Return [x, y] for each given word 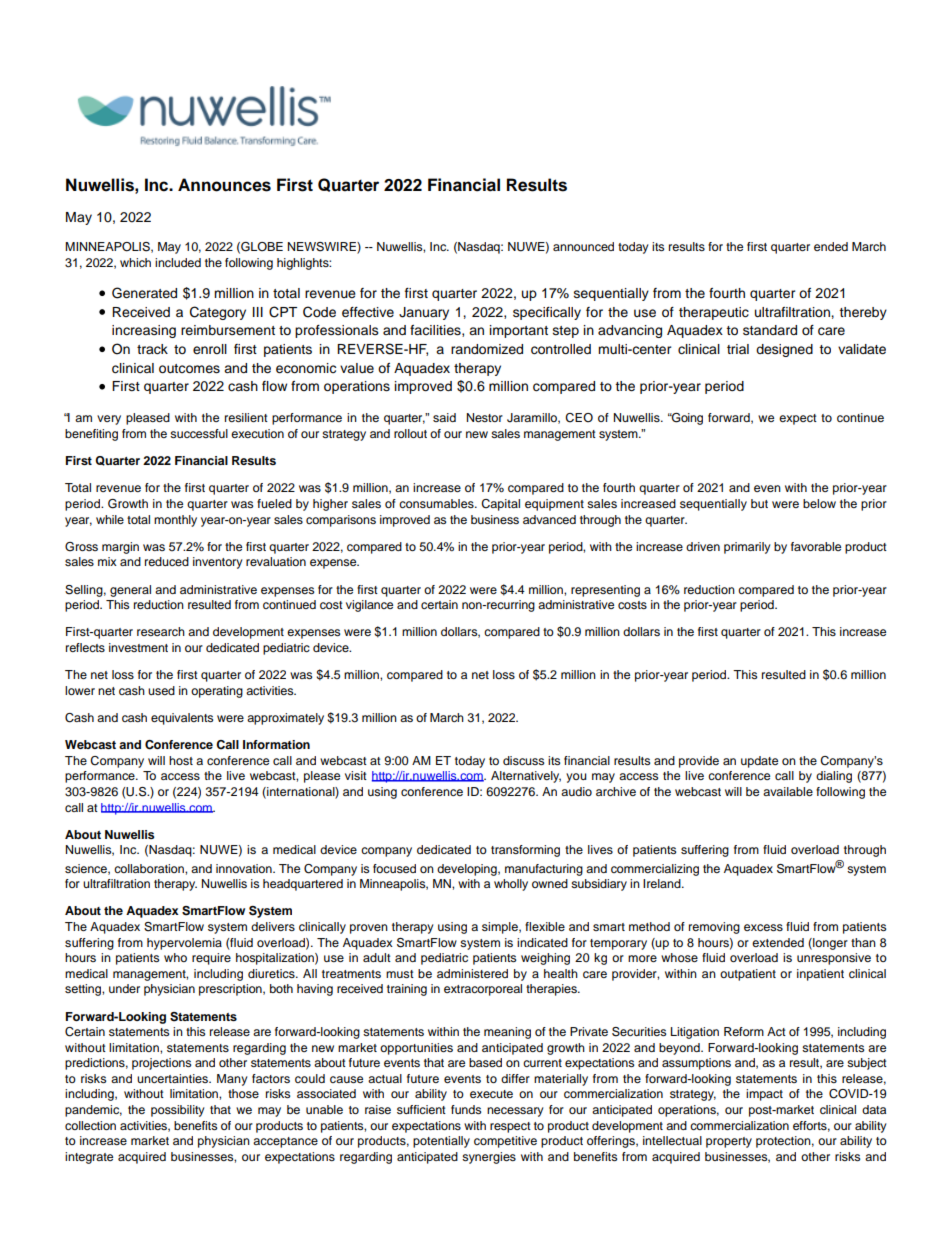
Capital [500, 505]
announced [583, 246]
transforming [525, 851]
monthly [175, 521]
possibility [178, 1111]
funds [466, 1109]
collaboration [150, 868]
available [788, 791]
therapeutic [714, 313]
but [759, 503]
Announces [224, 185]
